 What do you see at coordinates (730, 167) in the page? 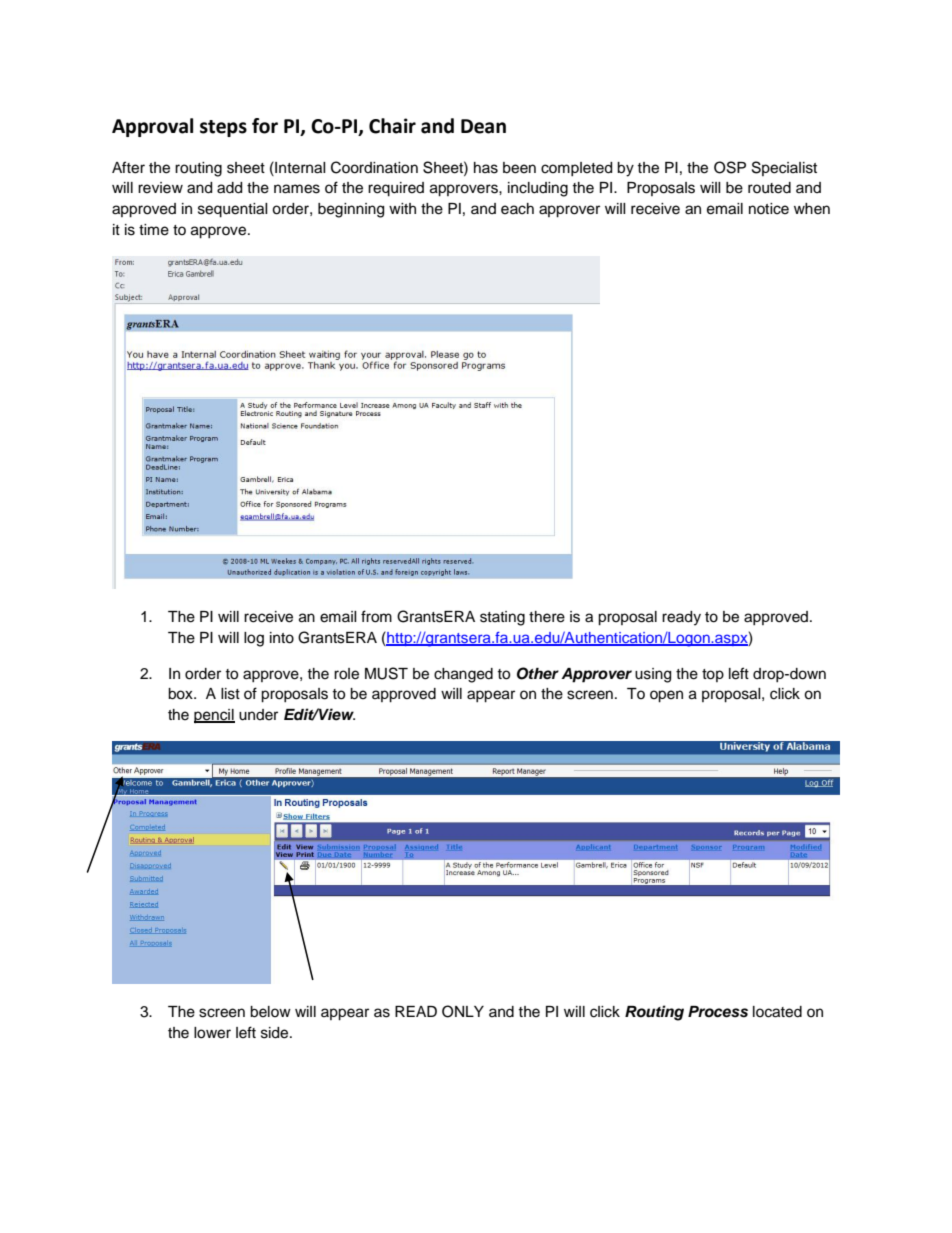
I see `OSP` at bounding box center [730, 167].
